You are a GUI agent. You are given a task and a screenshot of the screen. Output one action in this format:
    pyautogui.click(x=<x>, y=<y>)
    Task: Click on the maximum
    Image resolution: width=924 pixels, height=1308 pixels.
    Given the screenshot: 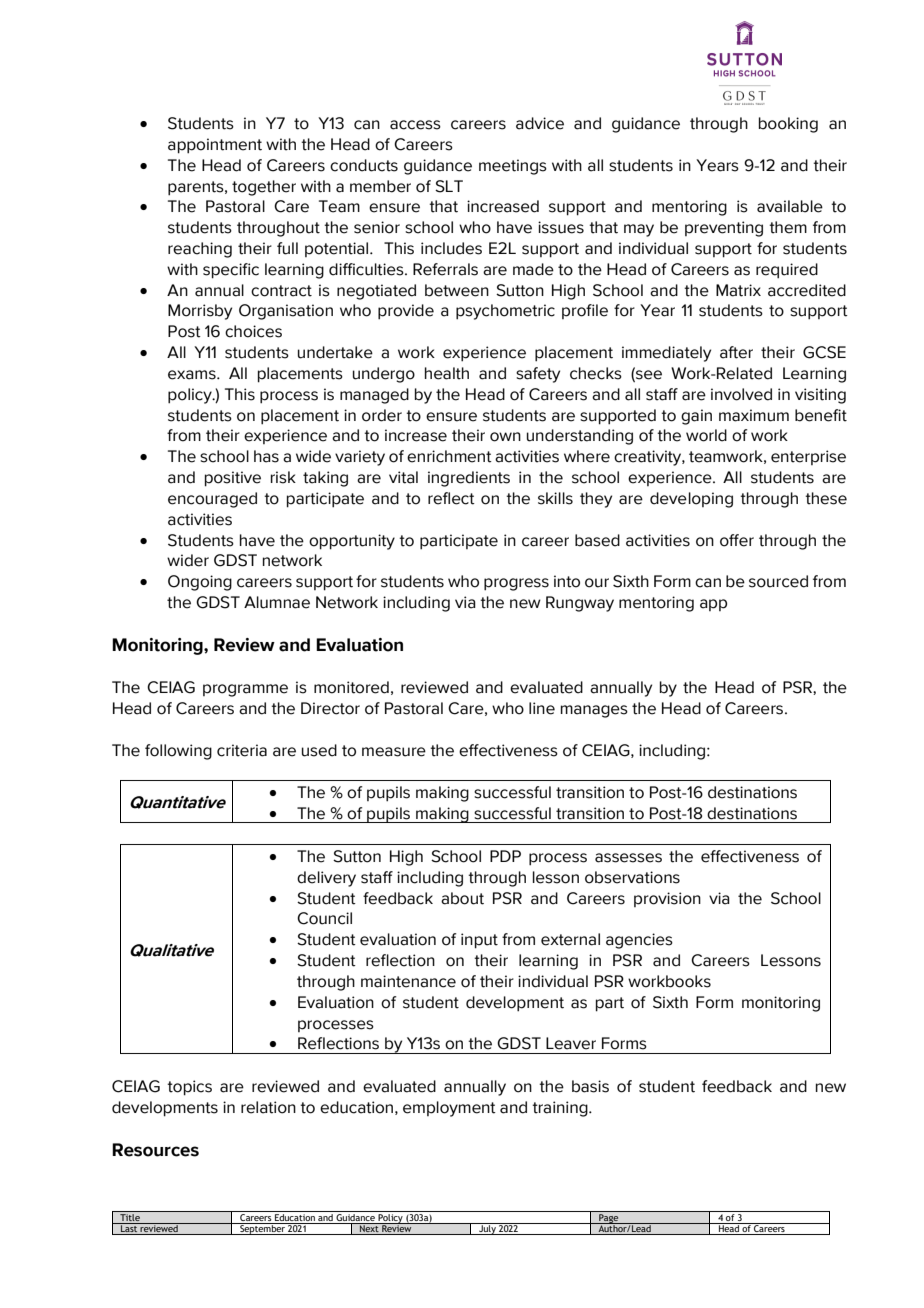 What is the action you would take?
    pyautogui.click(x=754, y=415)
